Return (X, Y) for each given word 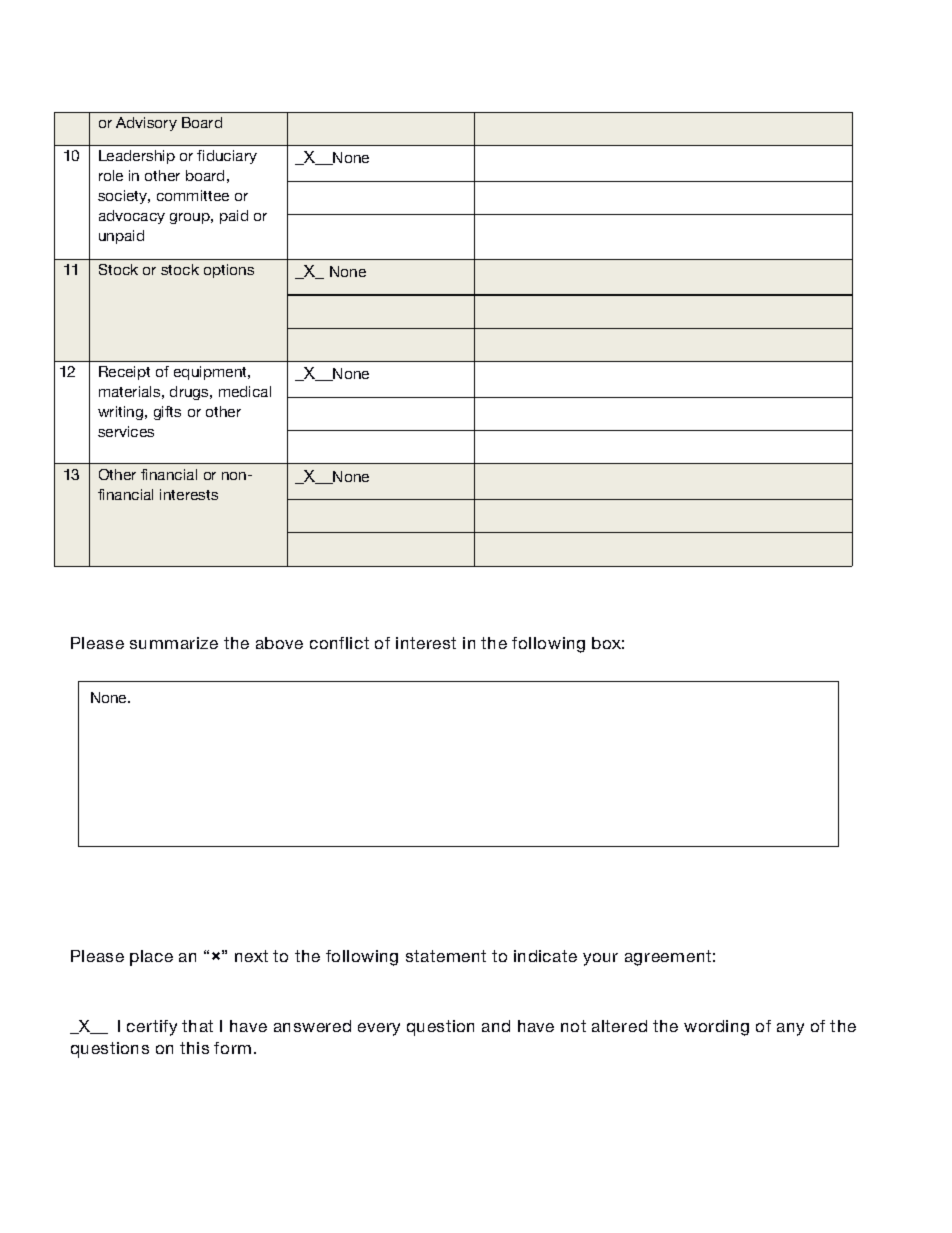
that (197, 1026)
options (229, 271)
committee (193, 195)
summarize (174, 643)
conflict (339, 643)
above (279, 643)
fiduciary (227, 157)
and (496, 1026)
